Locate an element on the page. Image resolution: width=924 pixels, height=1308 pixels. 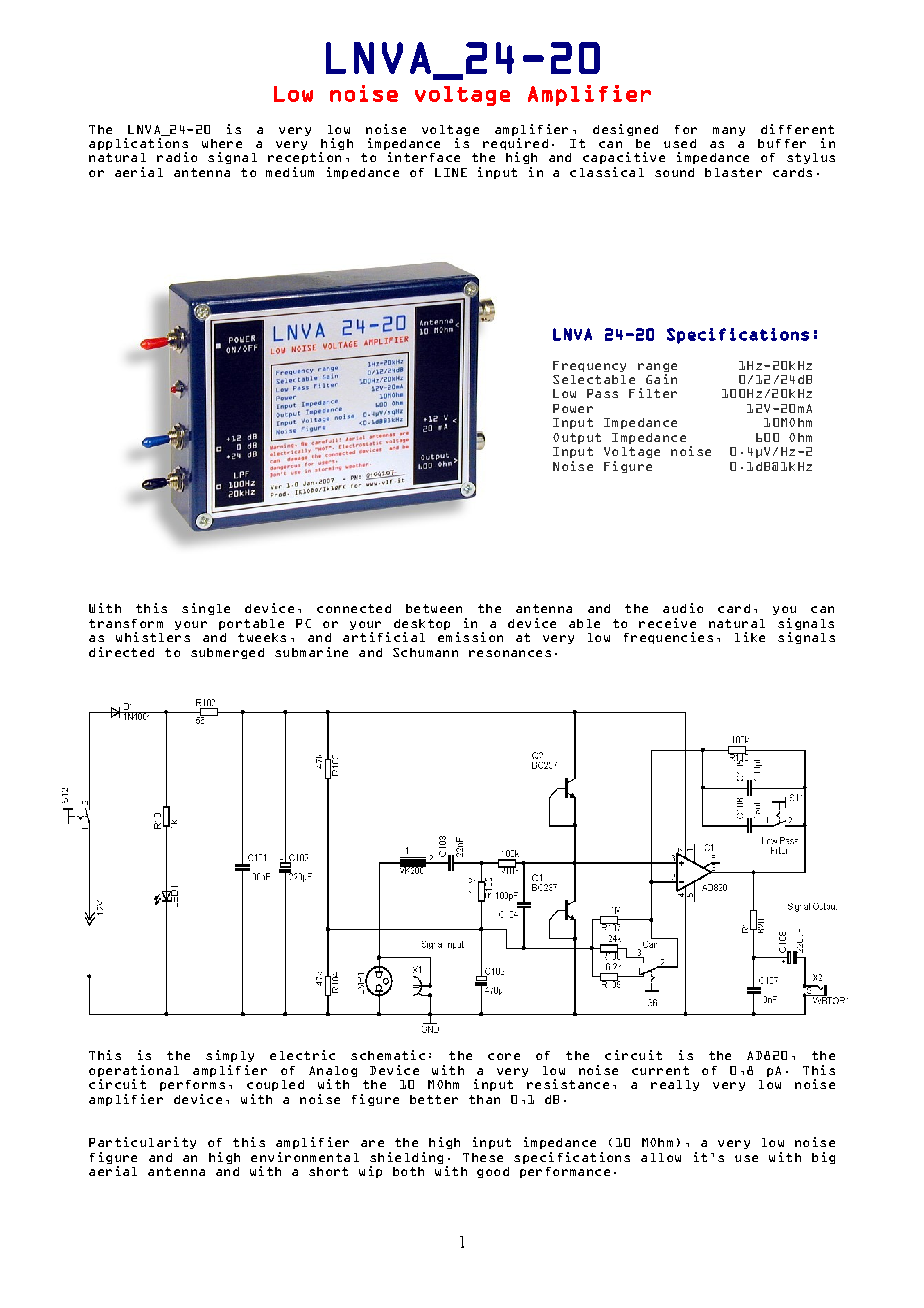
blaster is located at coordinates (733, 172).
